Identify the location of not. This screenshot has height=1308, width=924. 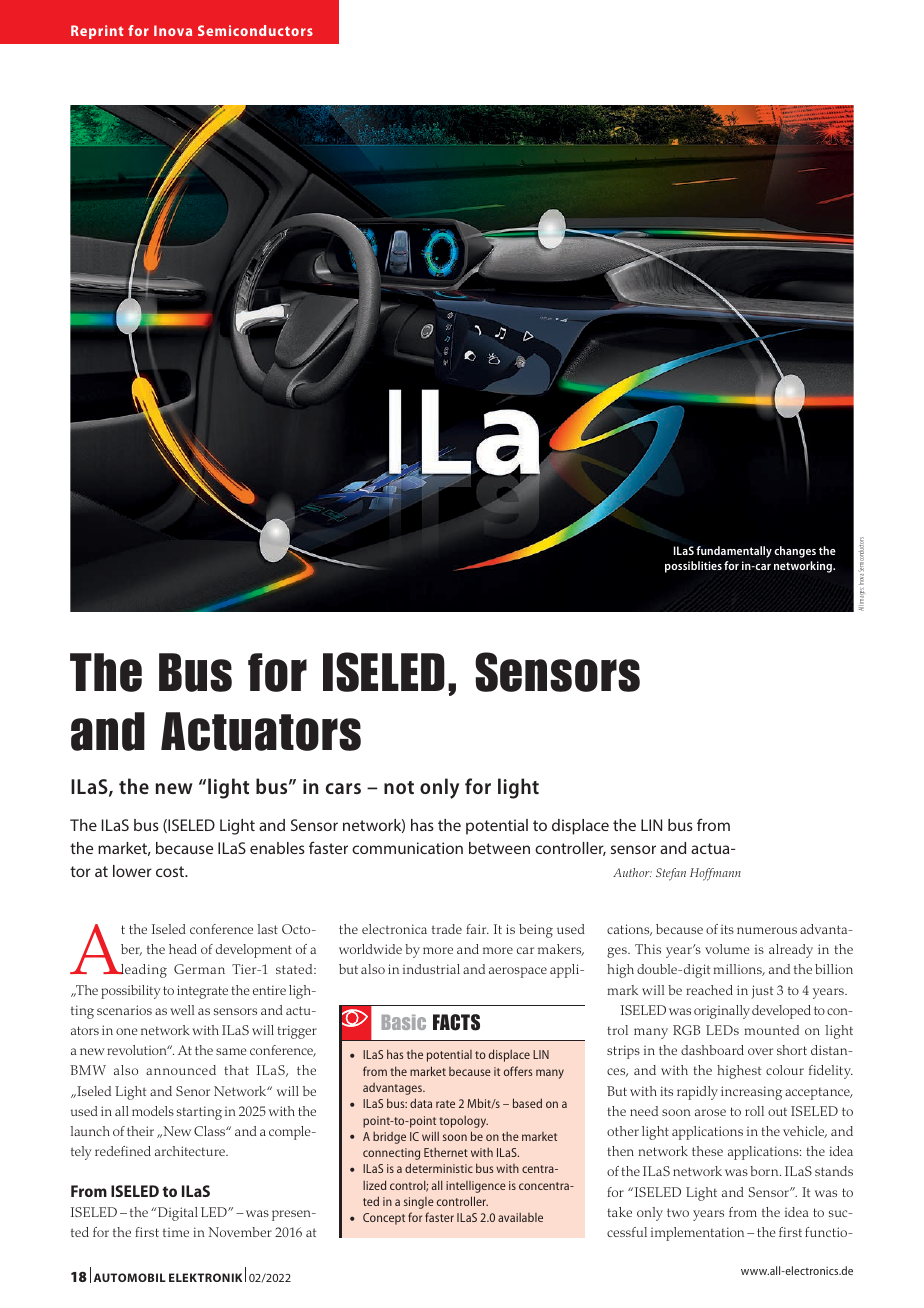
(399, 787).
